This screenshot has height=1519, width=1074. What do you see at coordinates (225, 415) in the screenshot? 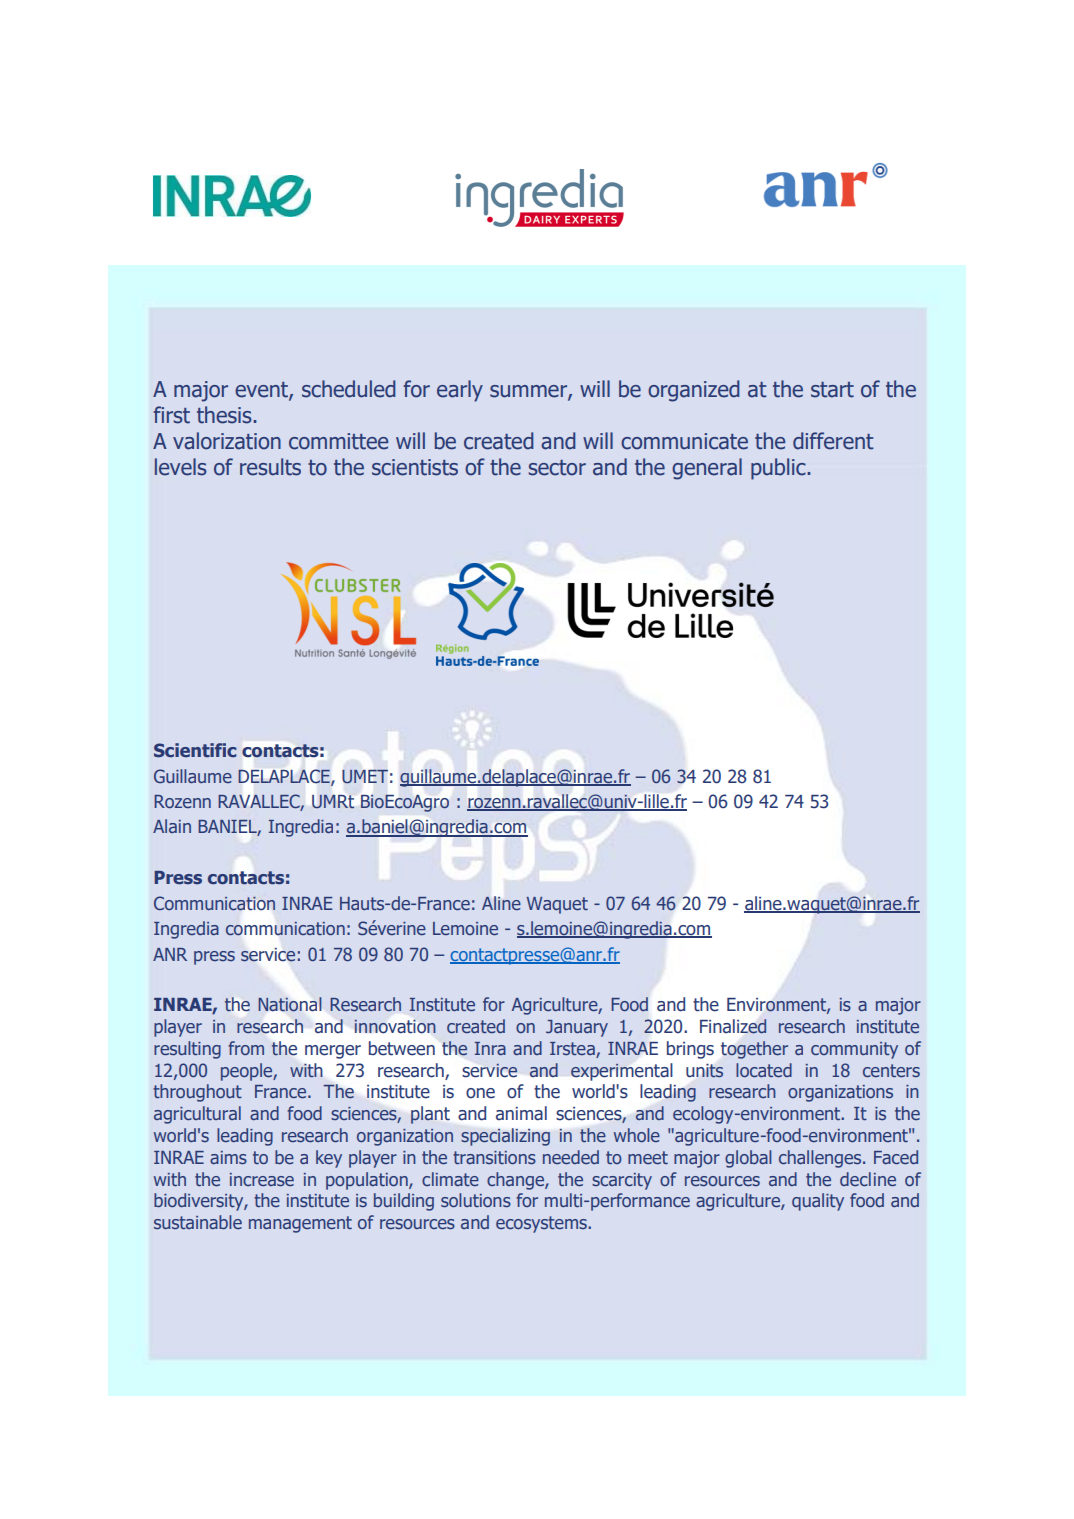
I see `thesis` at bounding box center [225, 415].
